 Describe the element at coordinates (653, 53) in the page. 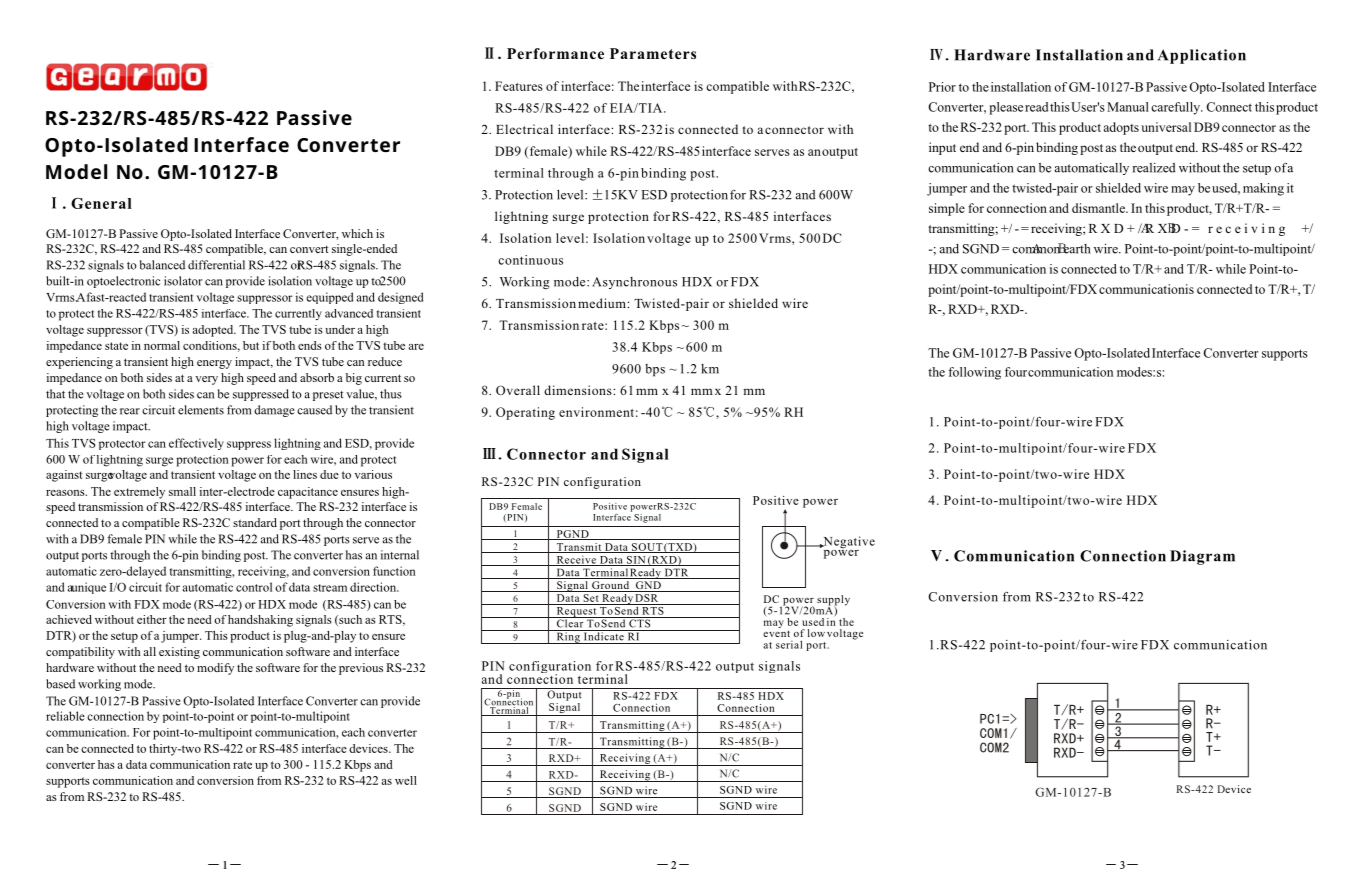

I see `Parameters` at that location.
